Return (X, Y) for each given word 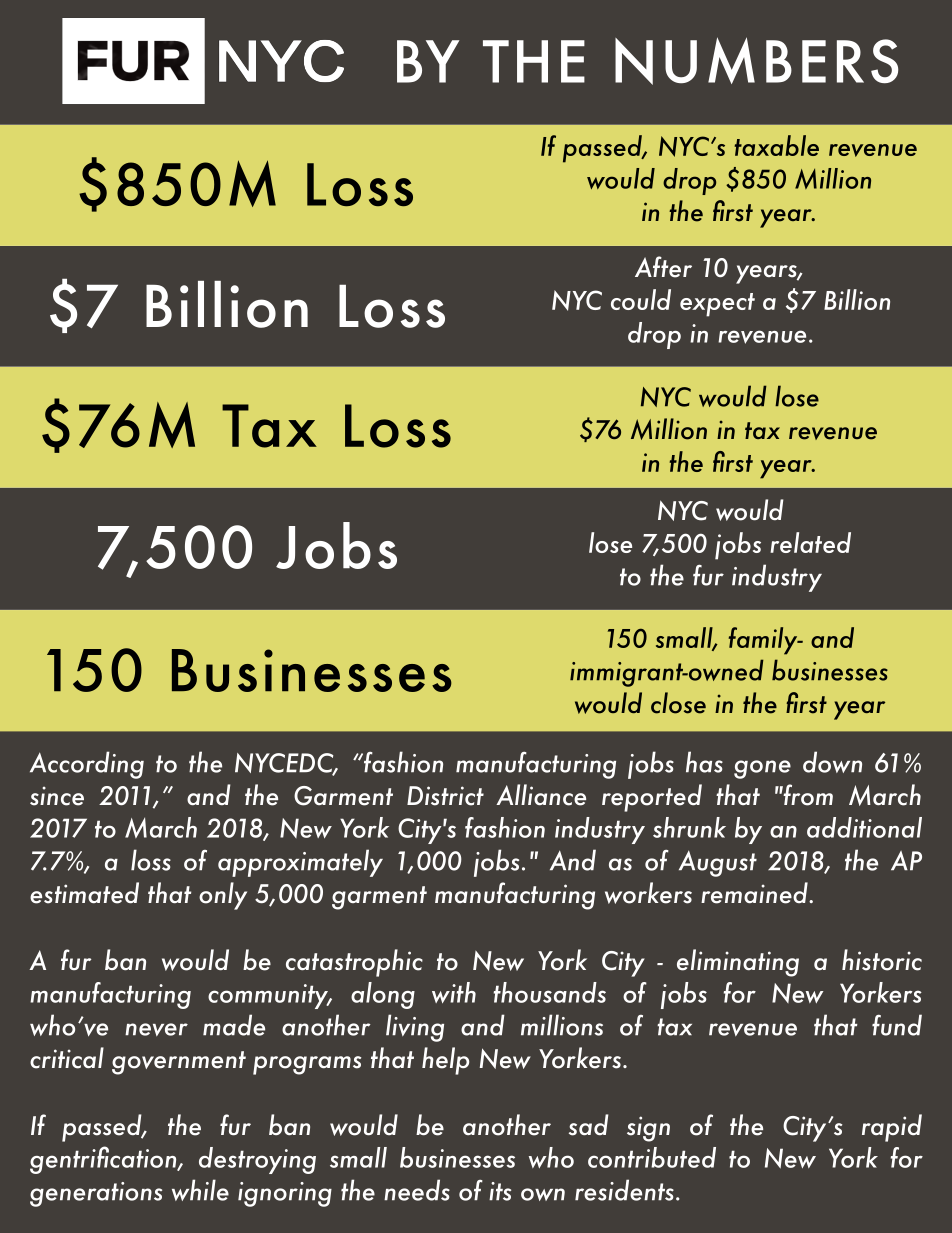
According (87, 765)
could (641, 299)
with (454, 992)
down (832, 762)
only (223, 896)
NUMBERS (757, 61)
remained (755, 893)
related (810, 542)
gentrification (104, 1160)
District (445, 796)
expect (717, 305)
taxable (776, 145)
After (663, 267)
